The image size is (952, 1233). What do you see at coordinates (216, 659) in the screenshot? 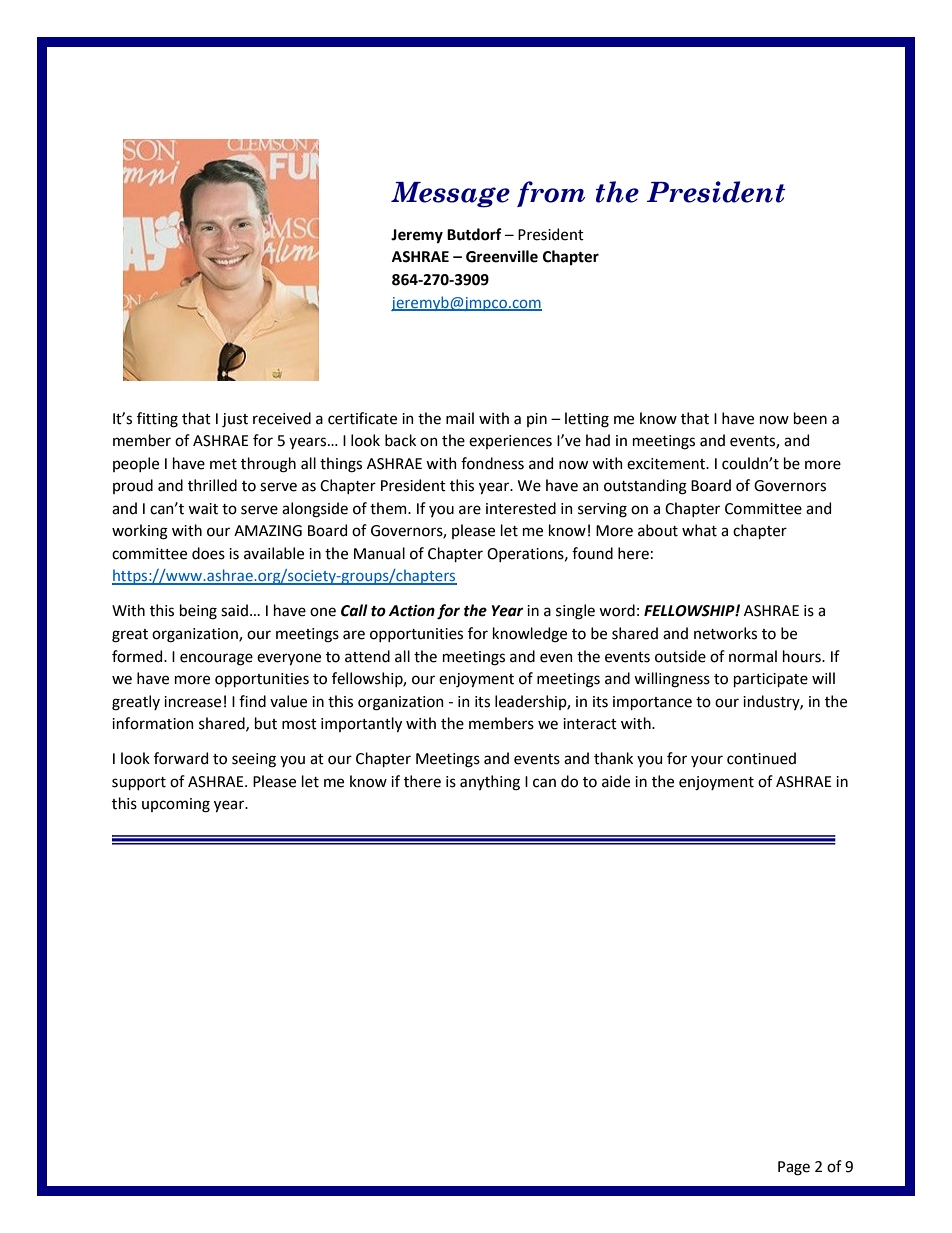
I see `encourage` at bounding box center [216, 659].
